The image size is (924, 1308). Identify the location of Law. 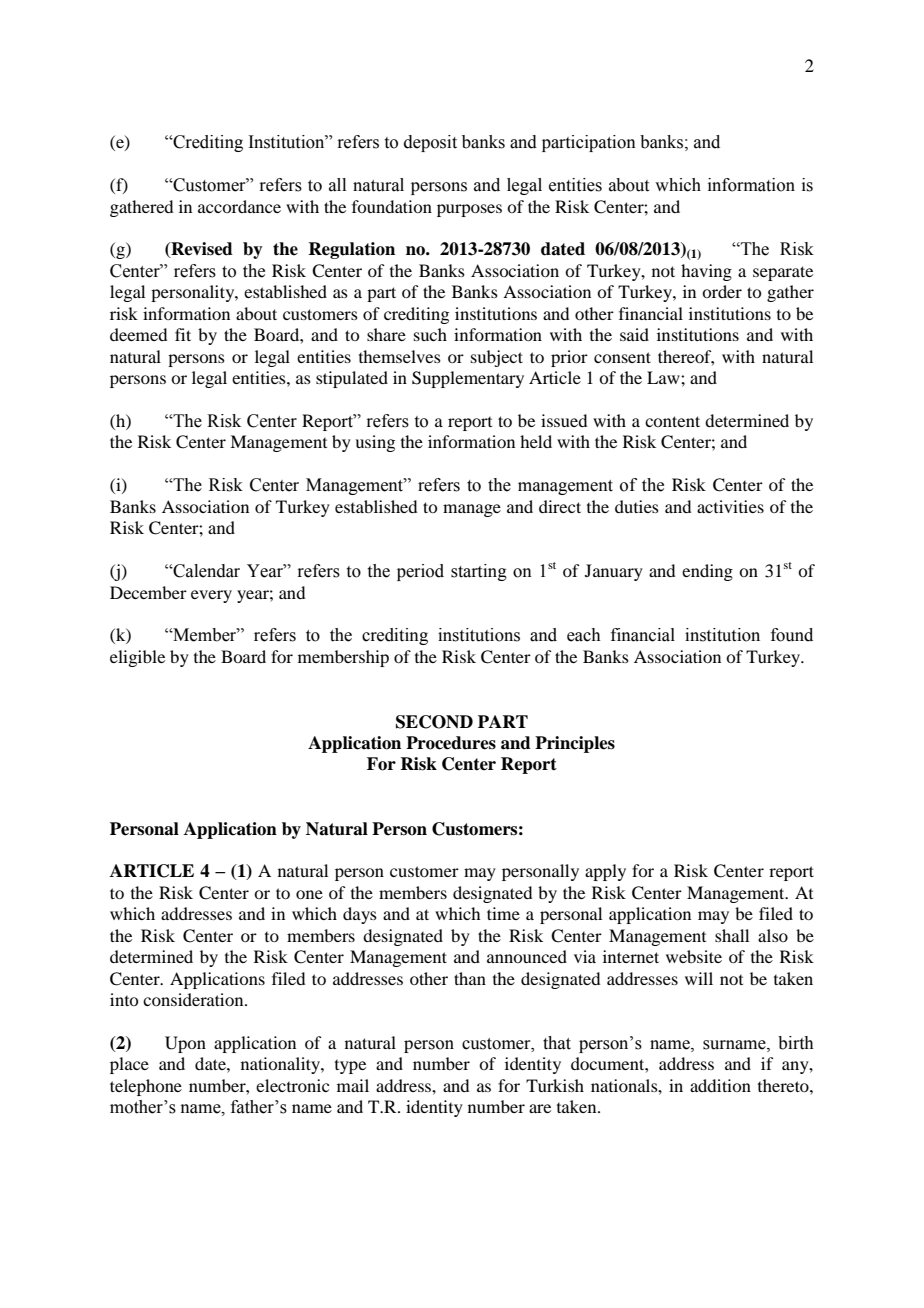
(664, 377).
